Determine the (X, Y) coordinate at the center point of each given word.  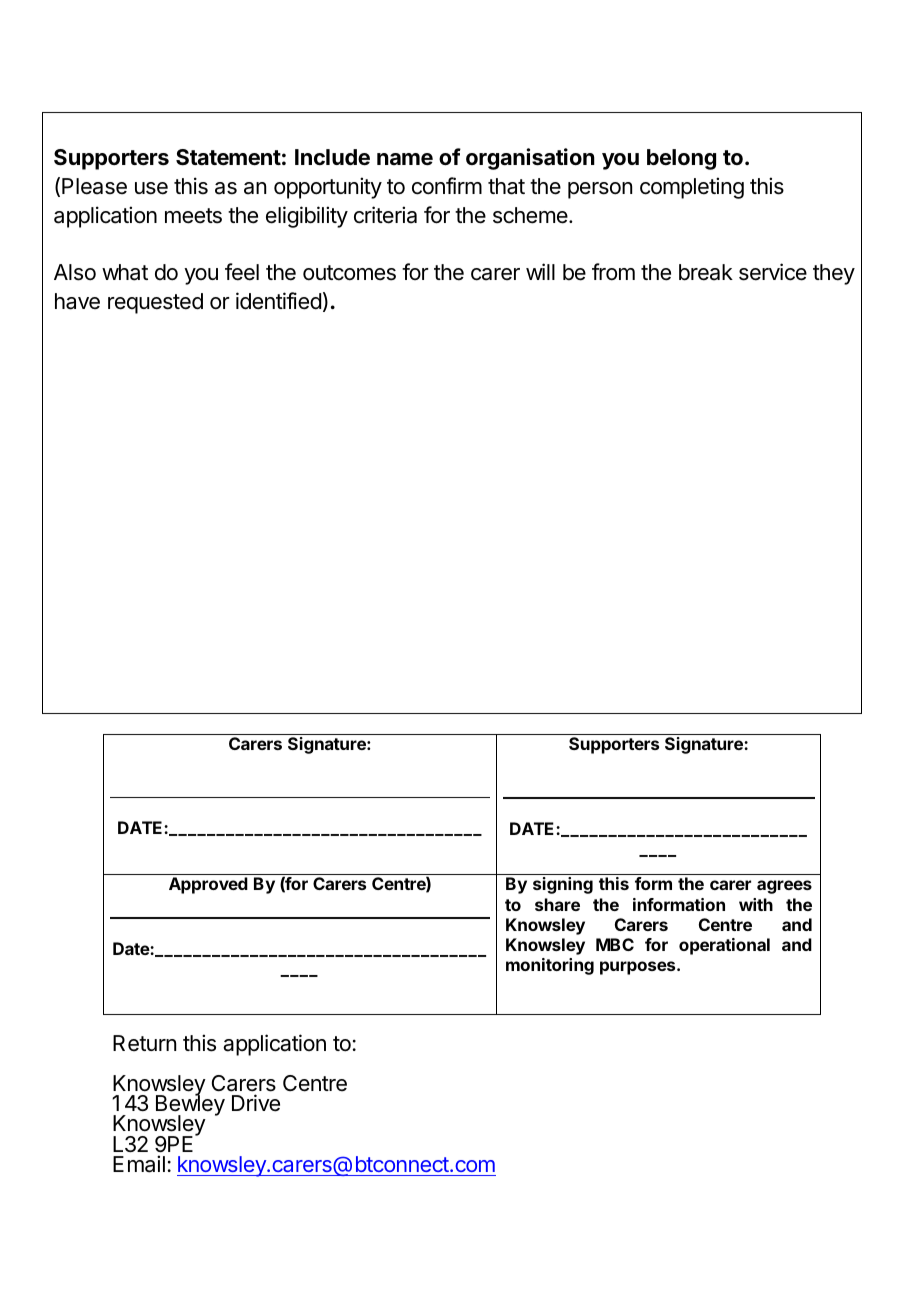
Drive (256, 1103)
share (557, 904)
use (151, 188)
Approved (208, 885)
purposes (639, 968)
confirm (447, 186)
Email (139, 1164)
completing (692, 188)
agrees (784, 887)
